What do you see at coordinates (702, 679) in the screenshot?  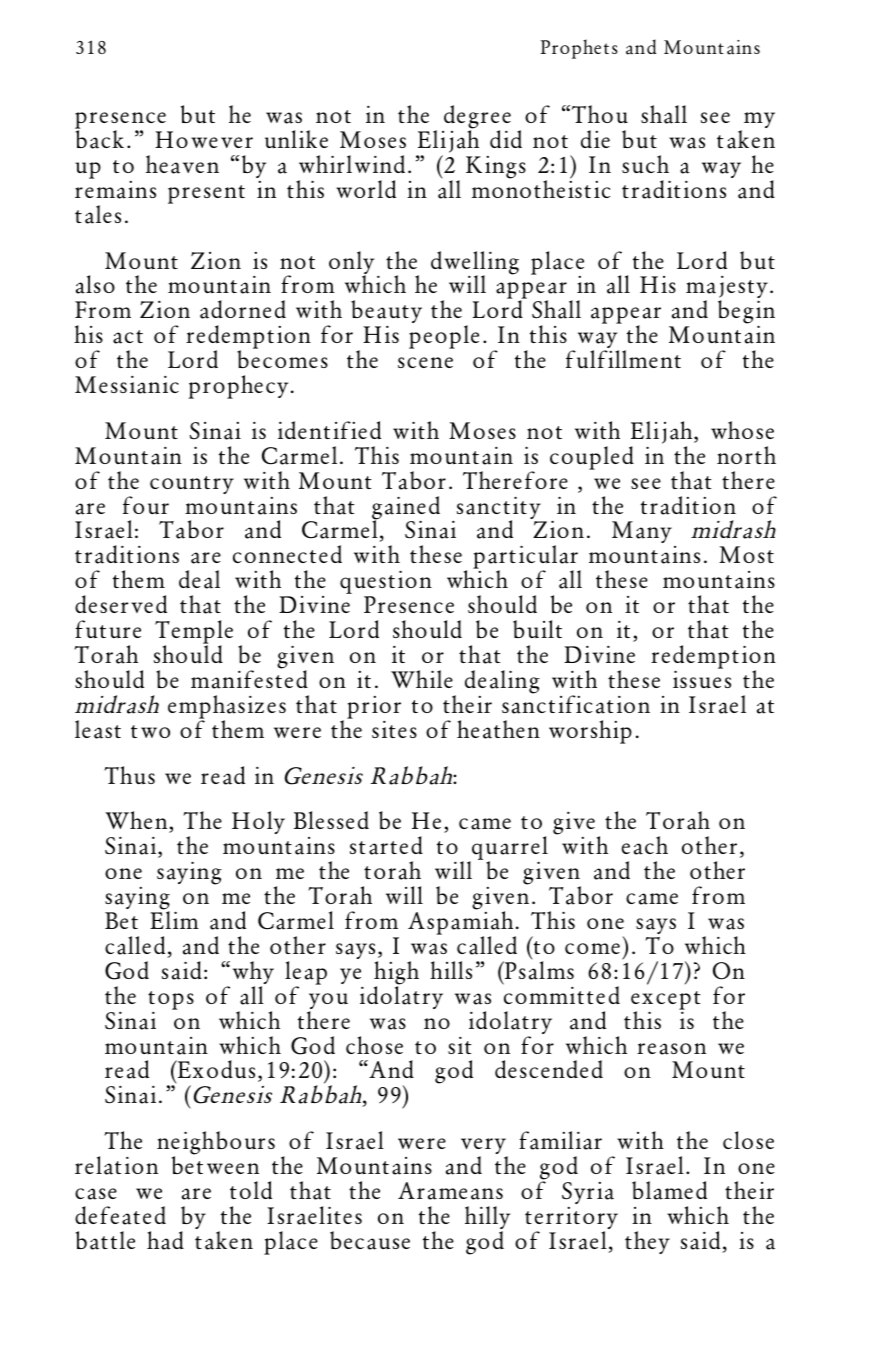 I see `issues` at bounding box center [702, 679].
